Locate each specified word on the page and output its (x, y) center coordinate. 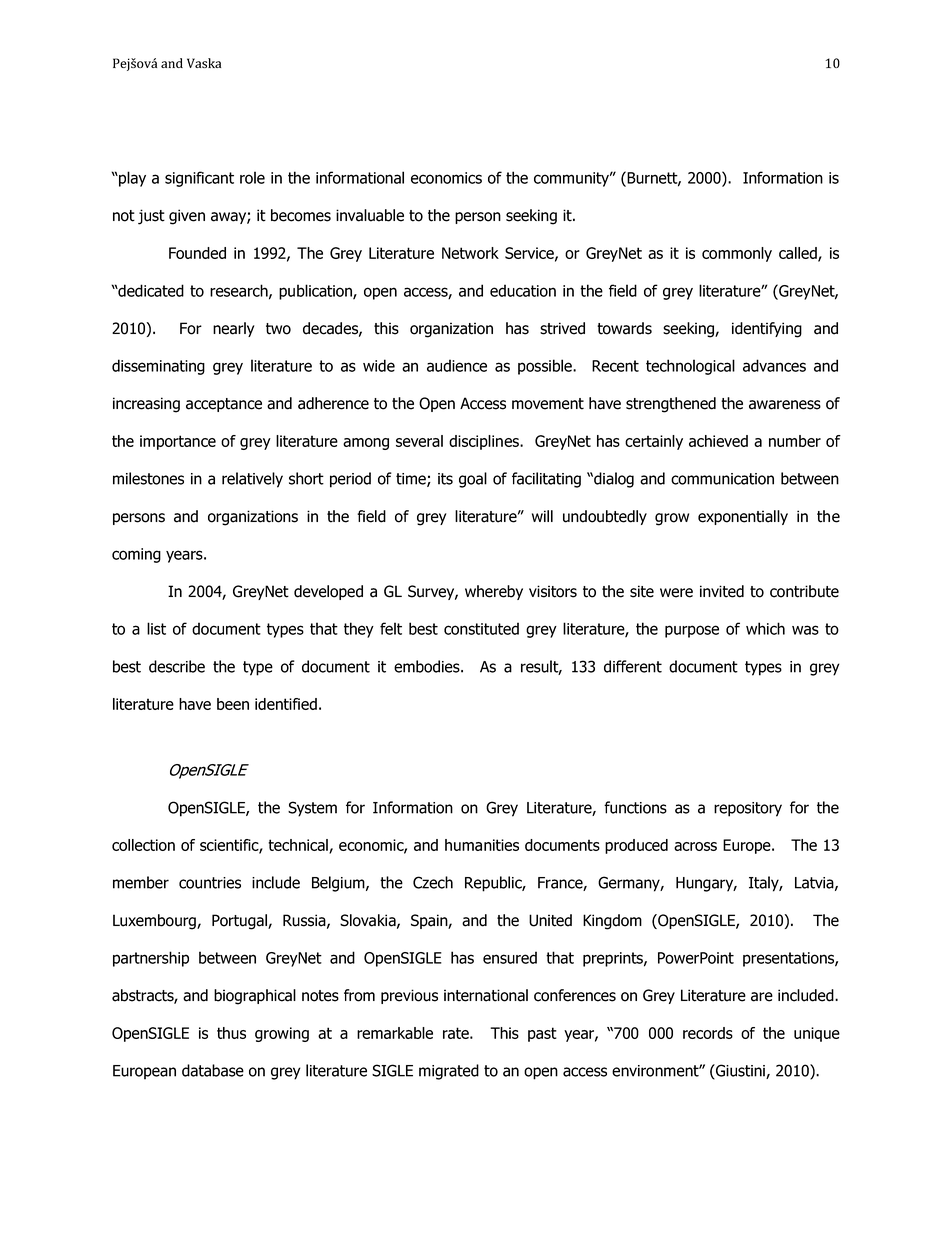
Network (470, 253)
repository (748, 809)
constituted (481, 628)
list (156, 628)
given (187, 217)
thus (231, 1033)
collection (143, 845)
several (419, 441)
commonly (737, 254)
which (765, 628)
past (542, 1034)
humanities (482, 845)
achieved (718, 441)
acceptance (224, 405)
